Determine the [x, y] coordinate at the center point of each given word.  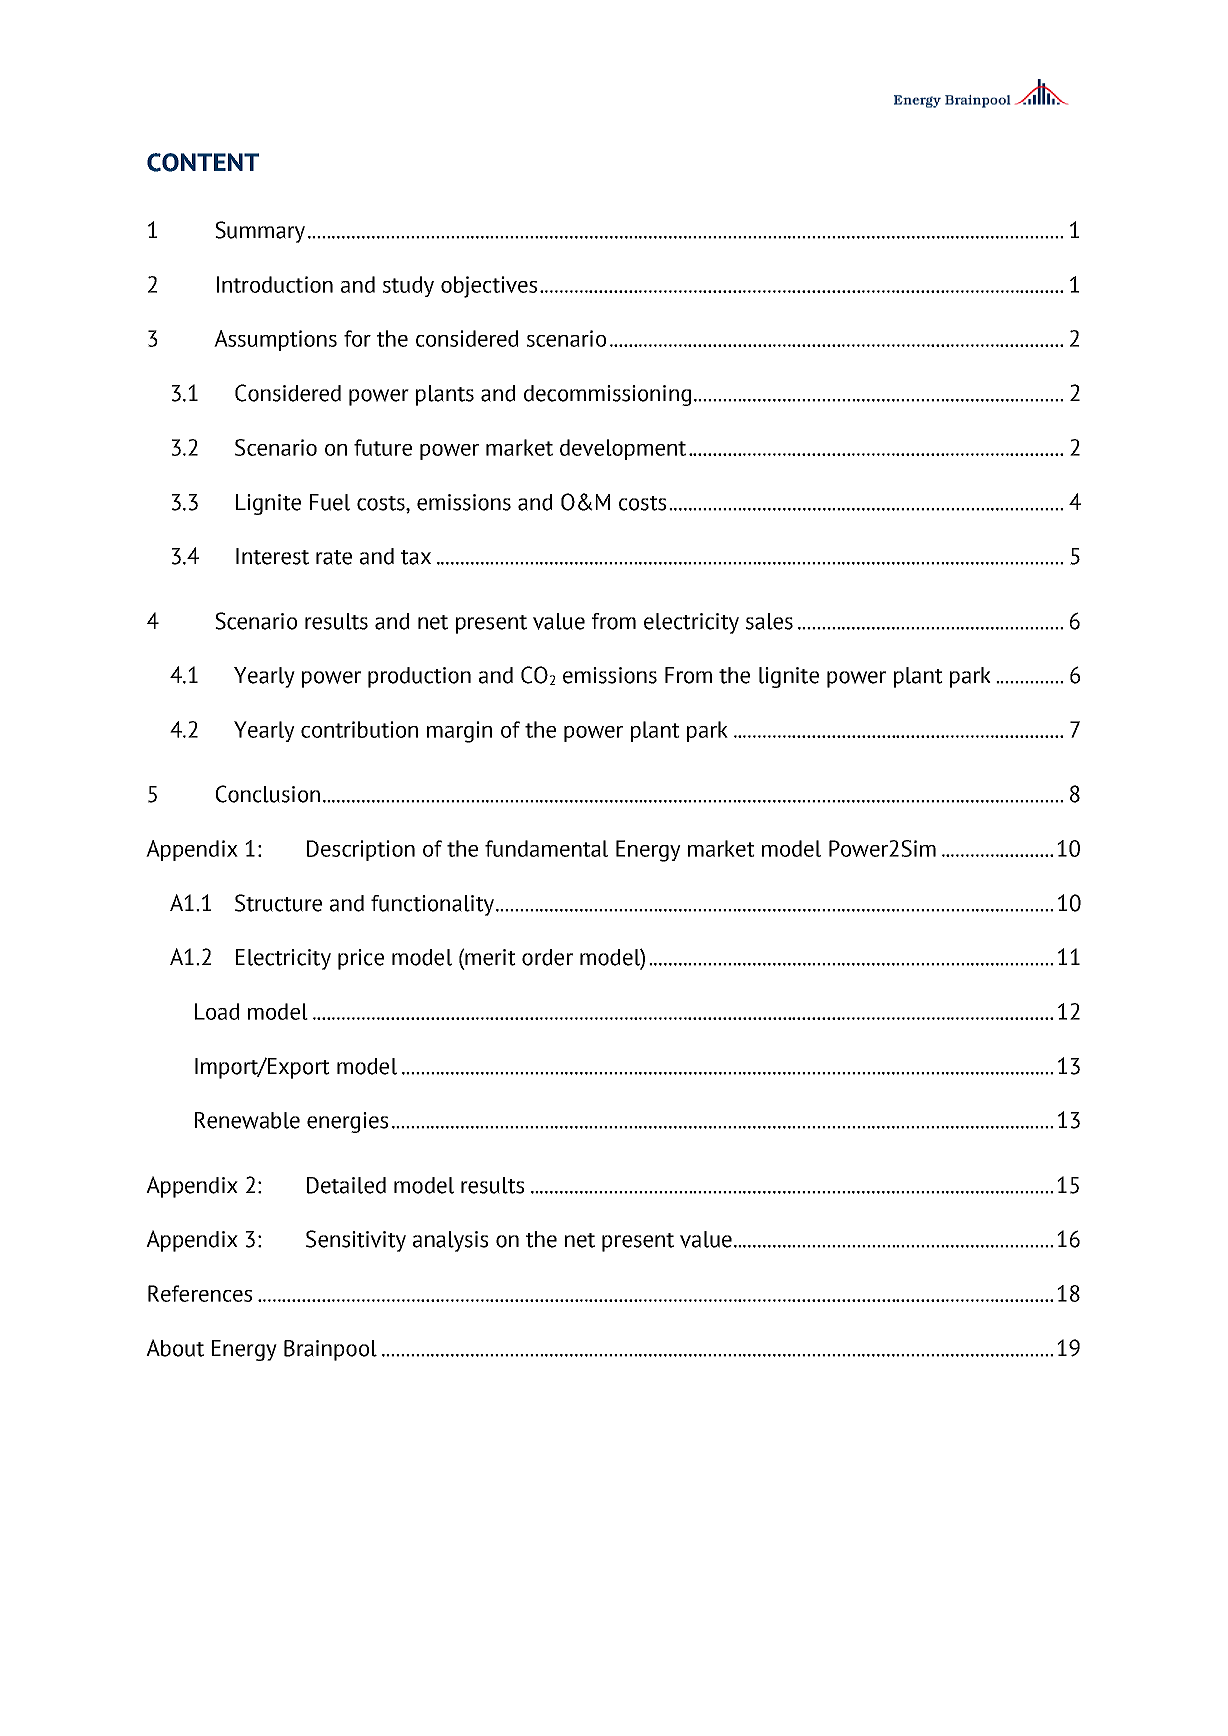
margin [459, 732]
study [408, 286]
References [200, 1293]
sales [769, 621]
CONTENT [203, 162]
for [357, 338]
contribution [359, 729]
